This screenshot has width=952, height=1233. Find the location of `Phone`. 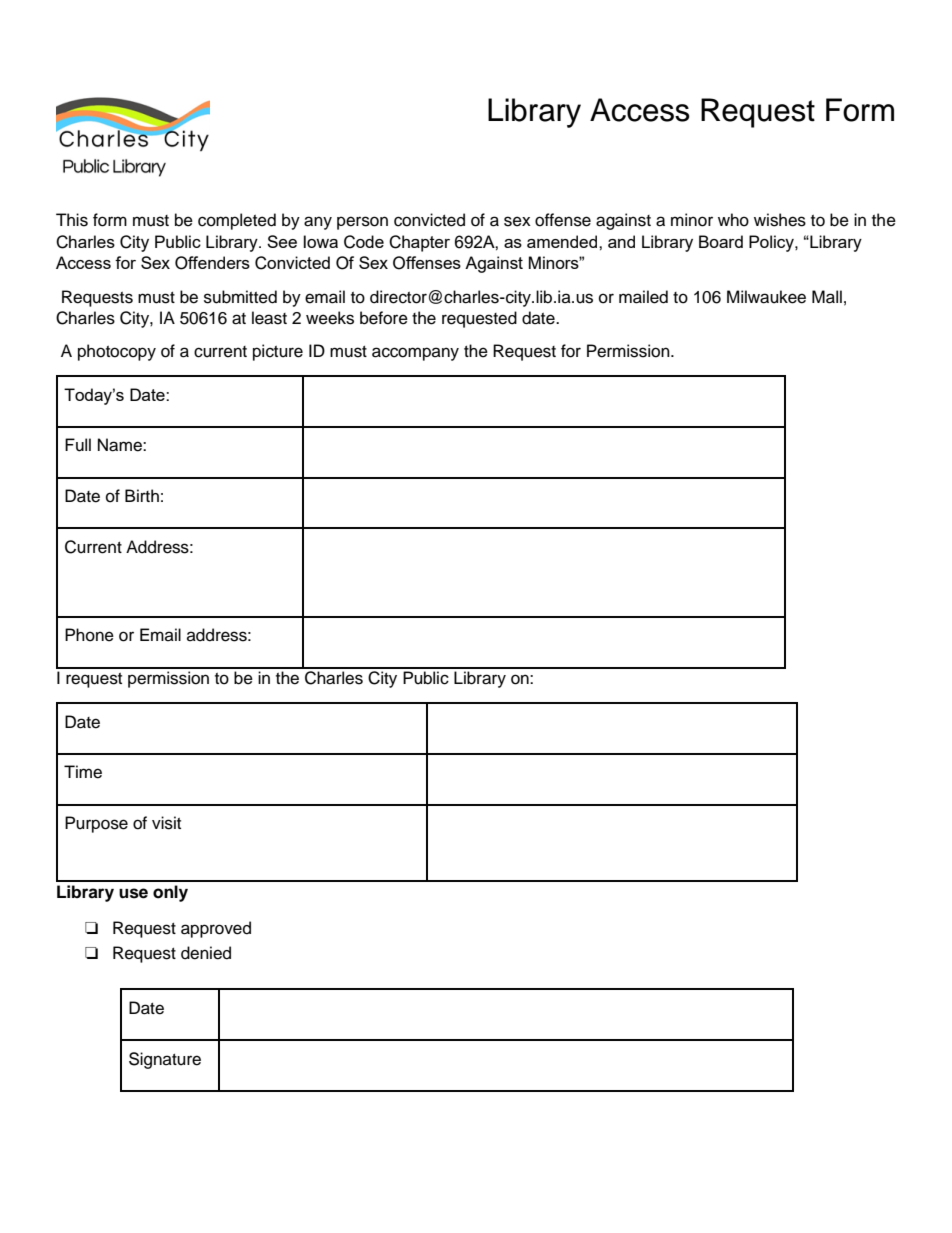

Phone is located at coordinates (89, 635).
